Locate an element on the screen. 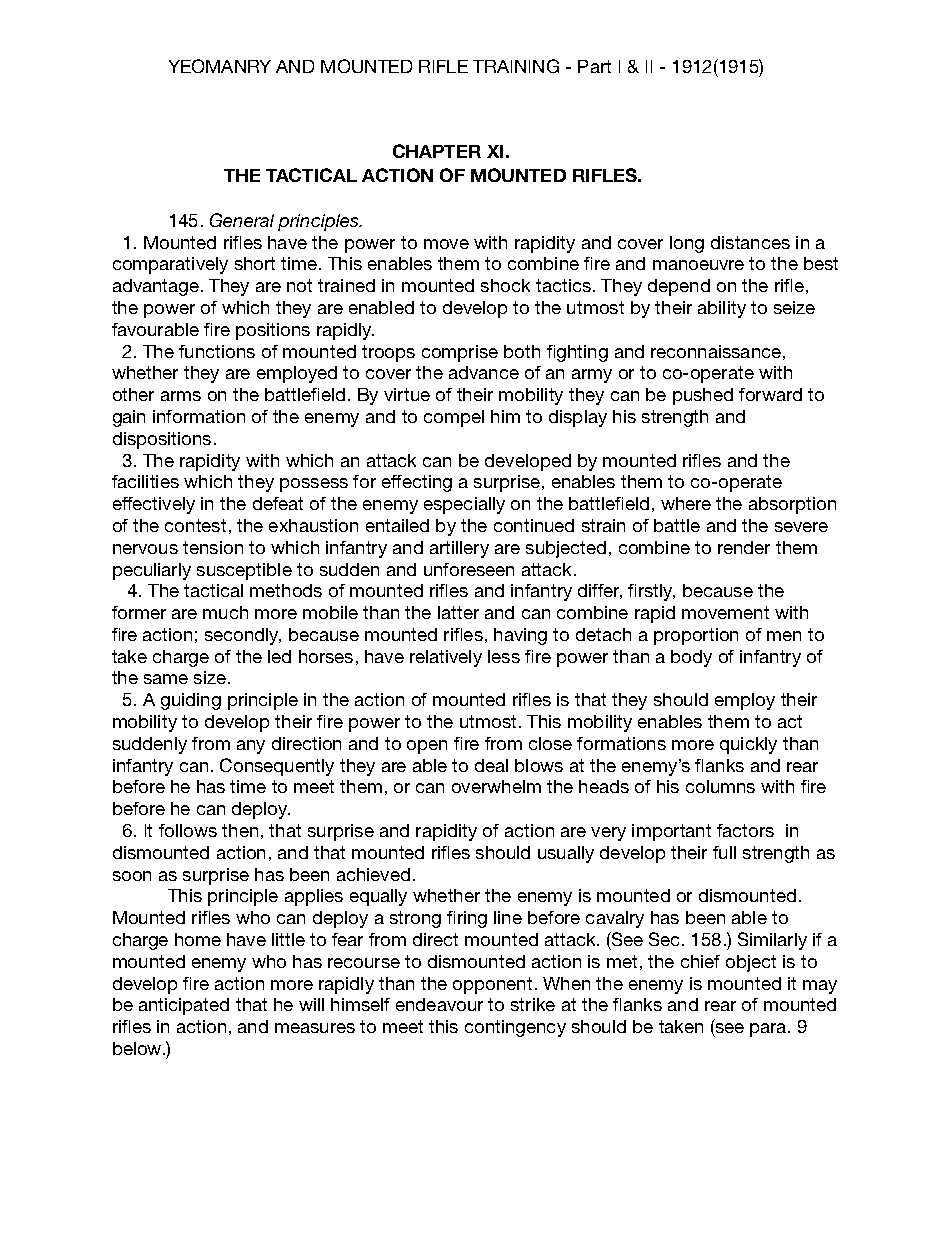 The image size is (952, 1233). TRAINING is located at coordinates (516, 66).
